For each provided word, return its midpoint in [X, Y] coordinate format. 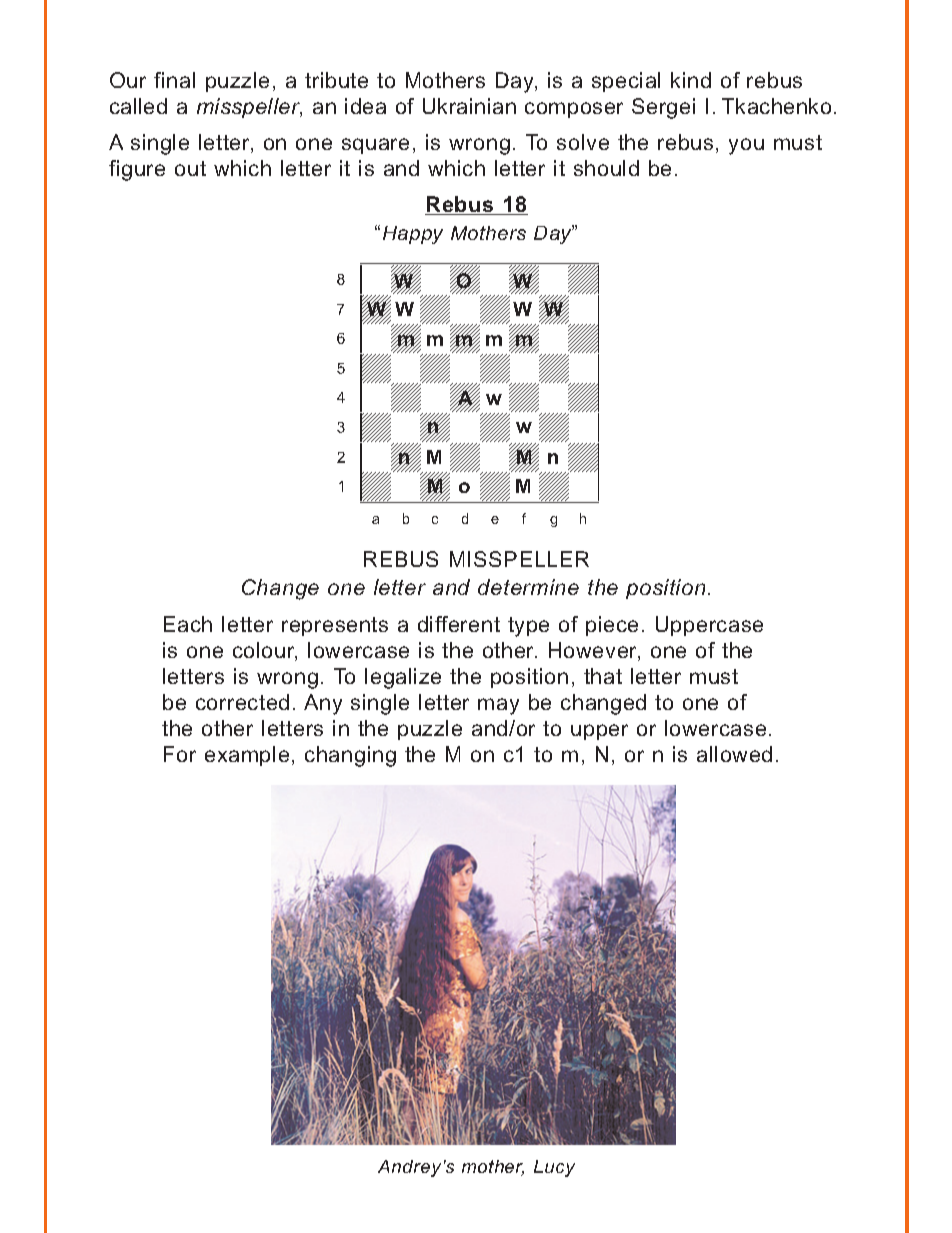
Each [188, 624]
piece [612, 626]
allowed [734, 754]
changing [350, 756]
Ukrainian [469, 106]
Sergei [663, 108]
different [459, 624]
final [174, 80]
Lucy [554, 1168]
